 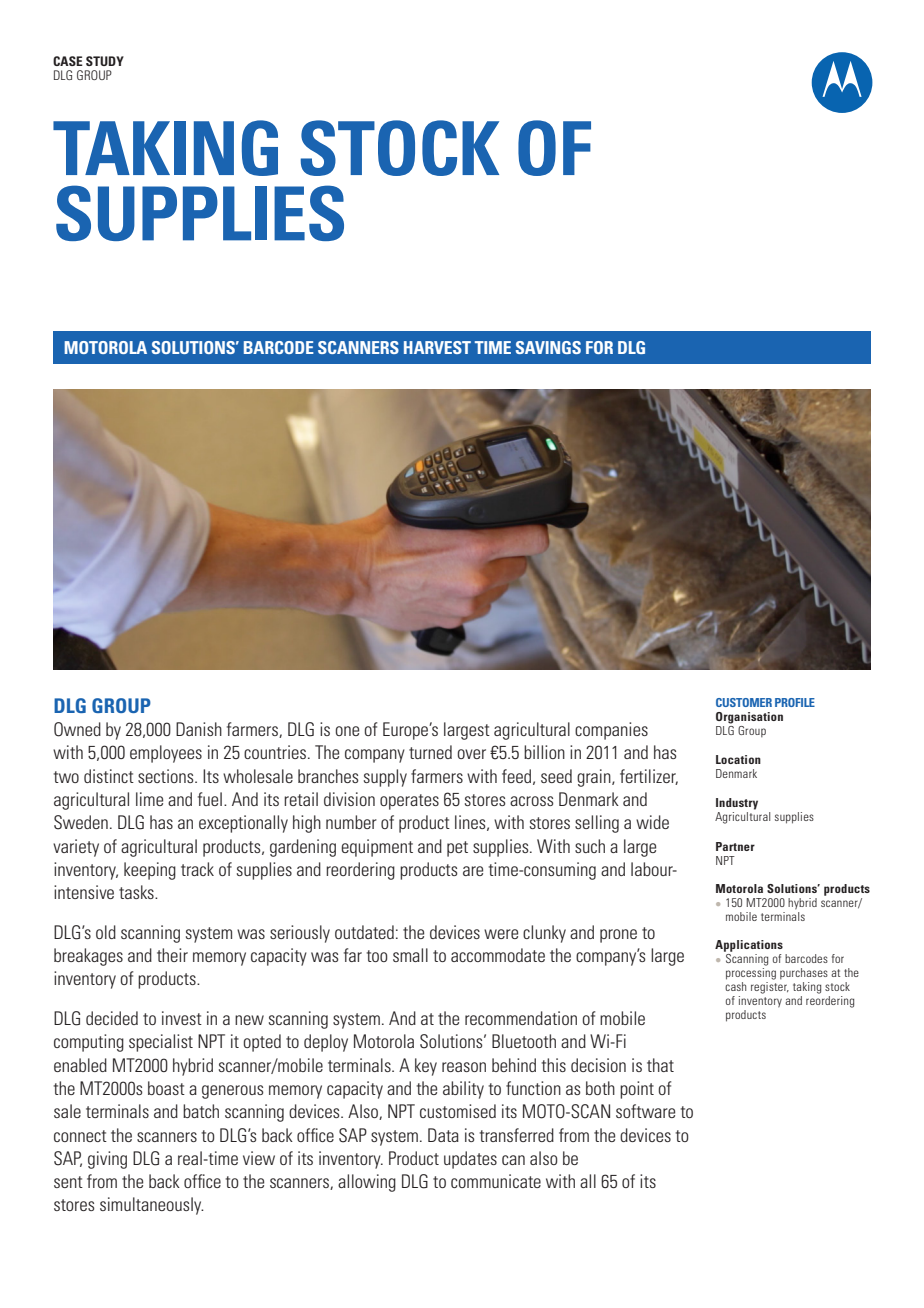 I want to click on turned, so click(x=430, y=752).
